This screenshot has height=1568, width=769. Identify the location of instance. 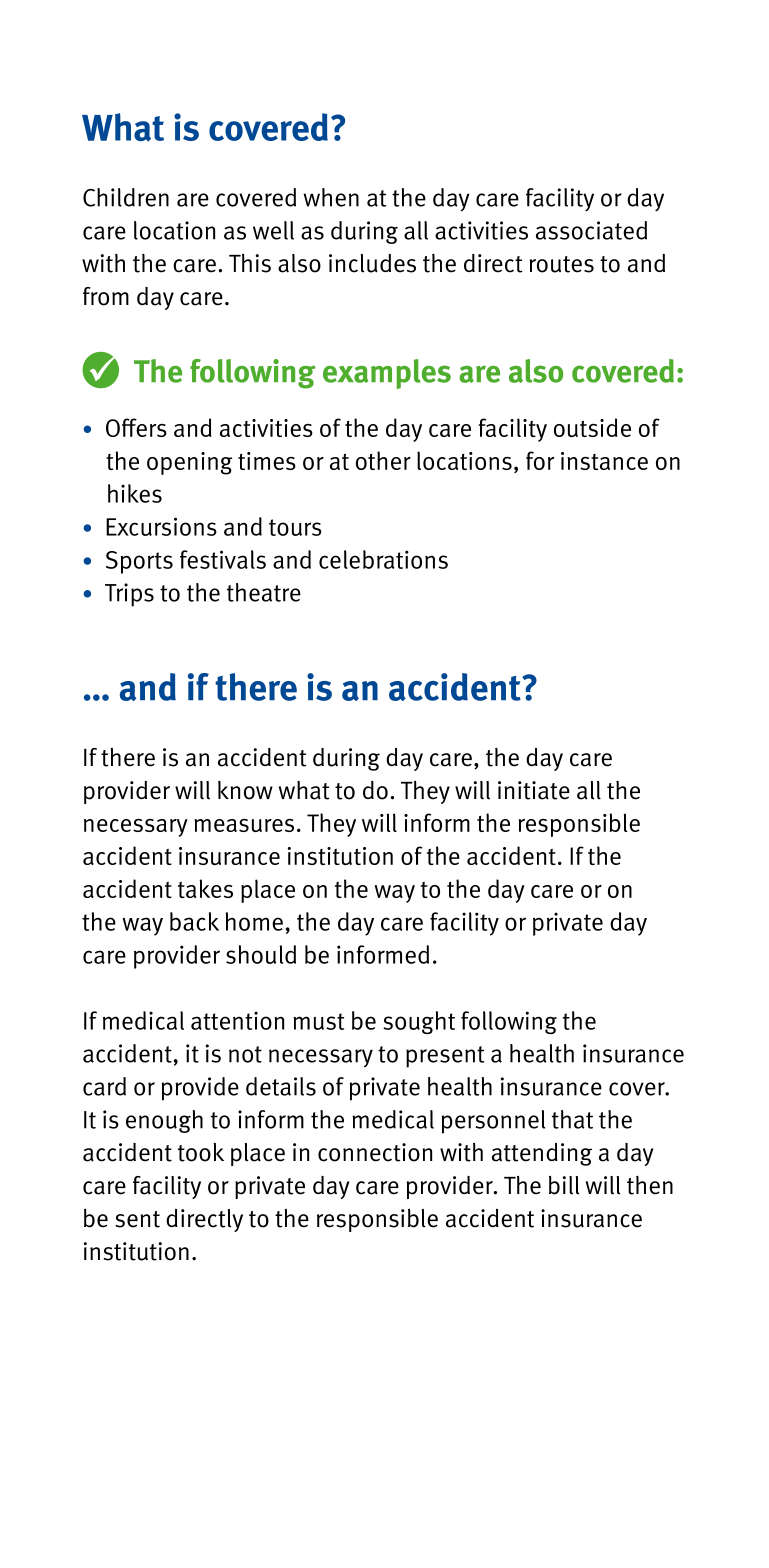
(604, 461).
